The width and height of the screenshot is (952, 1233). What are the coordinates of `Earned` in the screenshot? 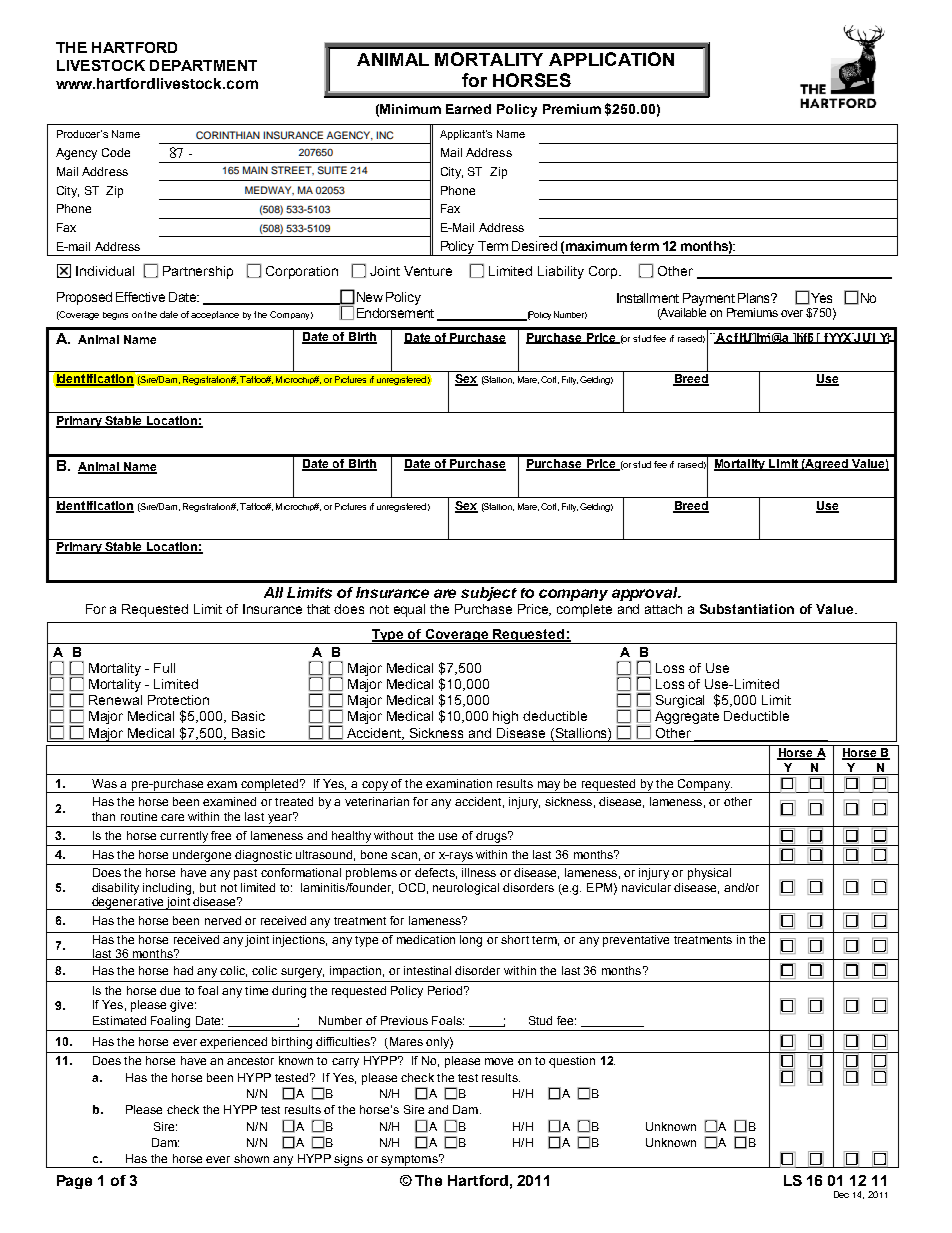 It's located at (468, 109).
